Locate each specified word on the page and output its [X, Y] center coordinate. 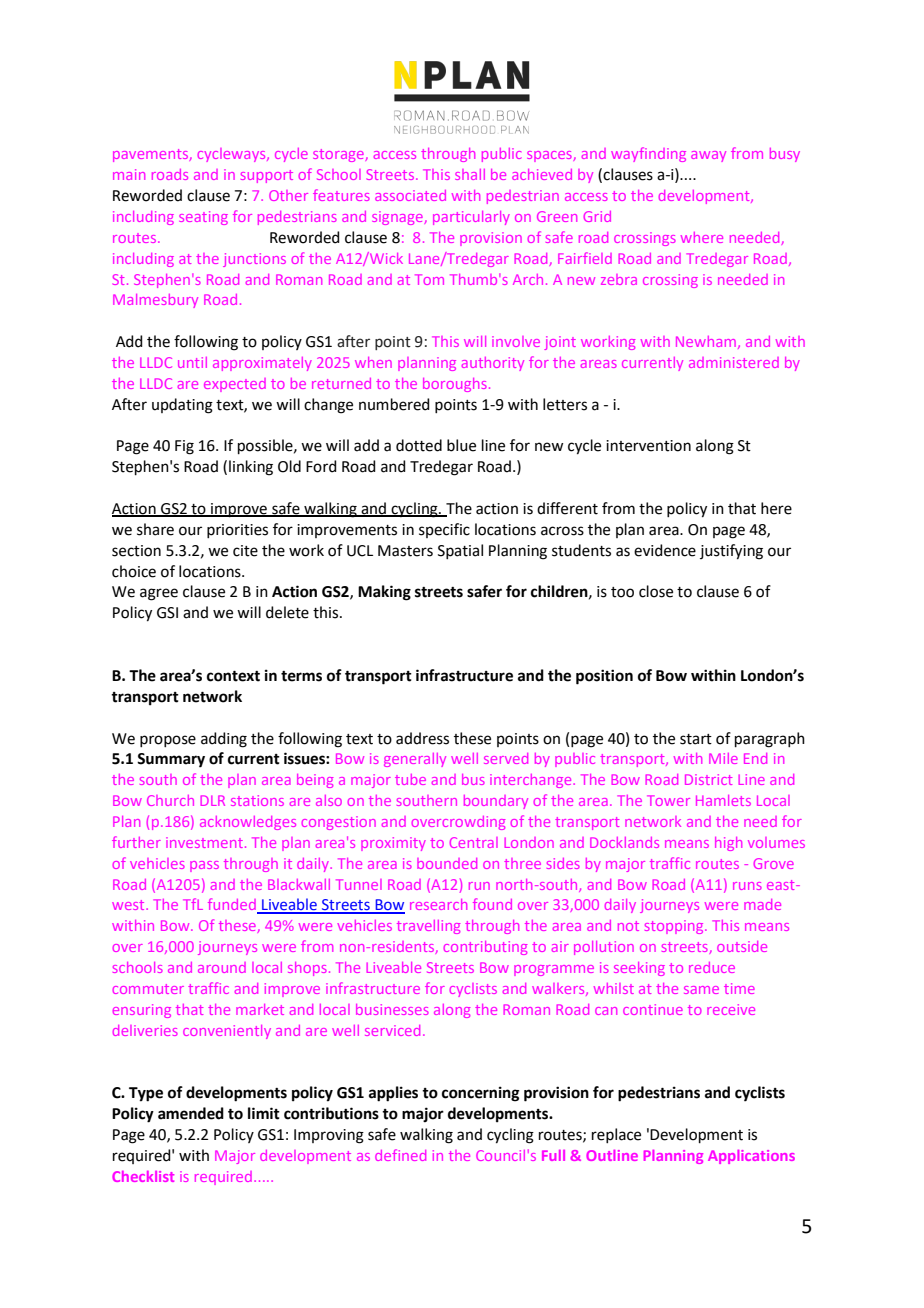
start [696, 739]
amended [191, 1113]
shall [470, 174]
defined [400, 1155]
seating [203, 218]
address [422, 738]
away [708, 156]
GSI [167, 613]
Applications [751, 1157]
